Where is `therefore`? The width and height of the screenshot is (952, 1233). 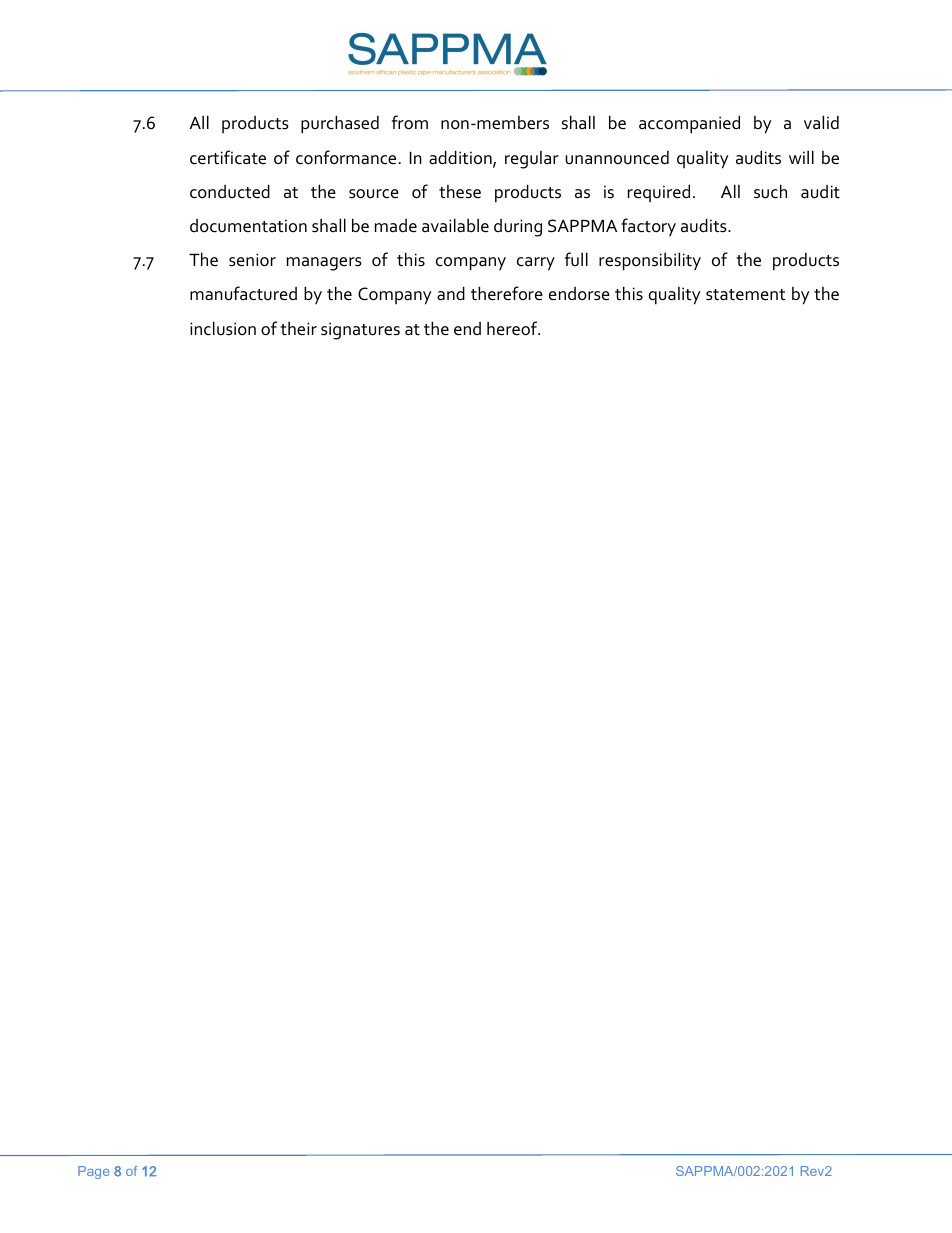 therefore is located at coordinates (507, 293).
